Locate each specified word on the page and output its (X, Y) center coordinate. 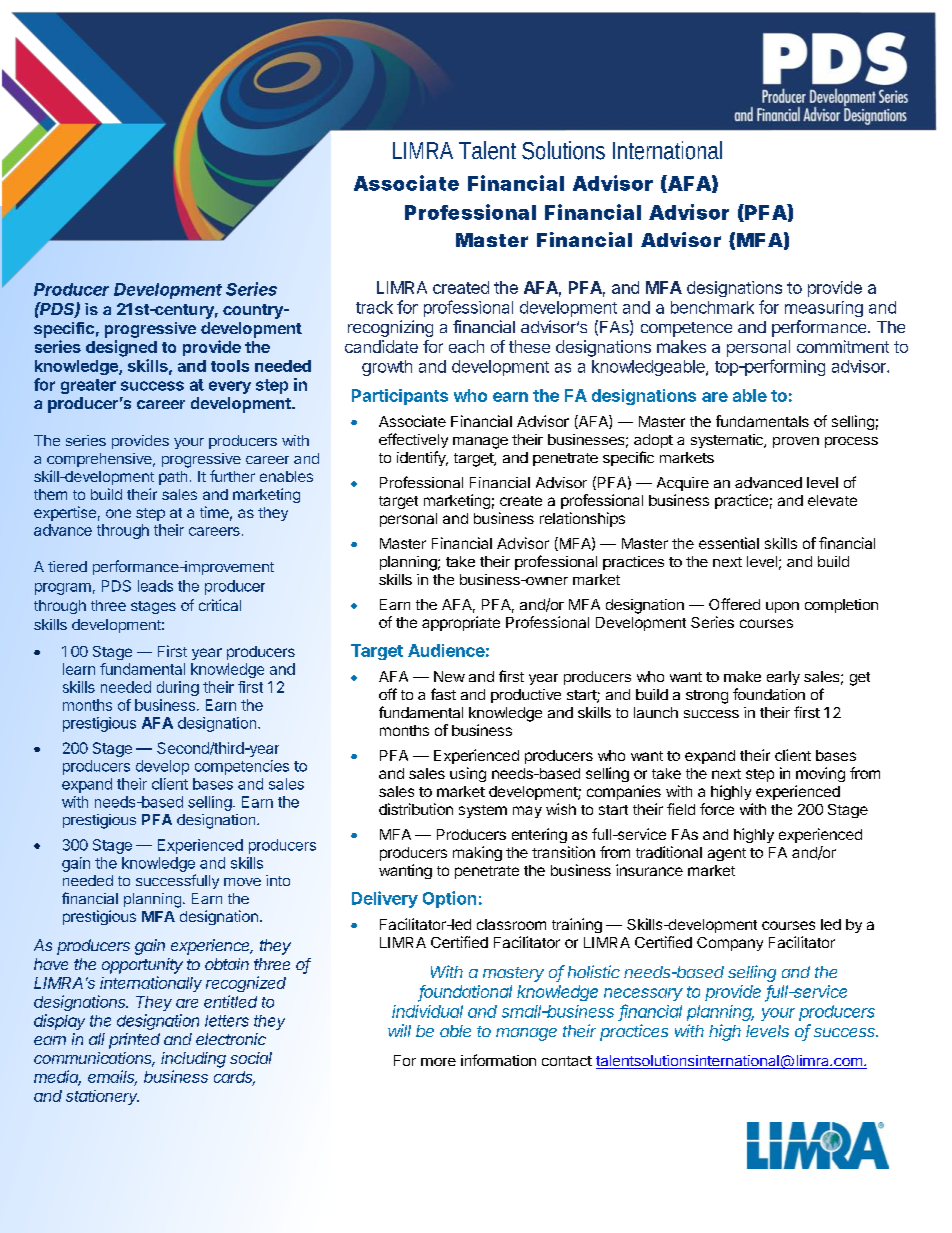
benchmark (712, 307)
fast (443, 694)
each (466, 346)
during (178, 688)
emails (112, 1077)
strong (707, 697)
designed (121, 348)
